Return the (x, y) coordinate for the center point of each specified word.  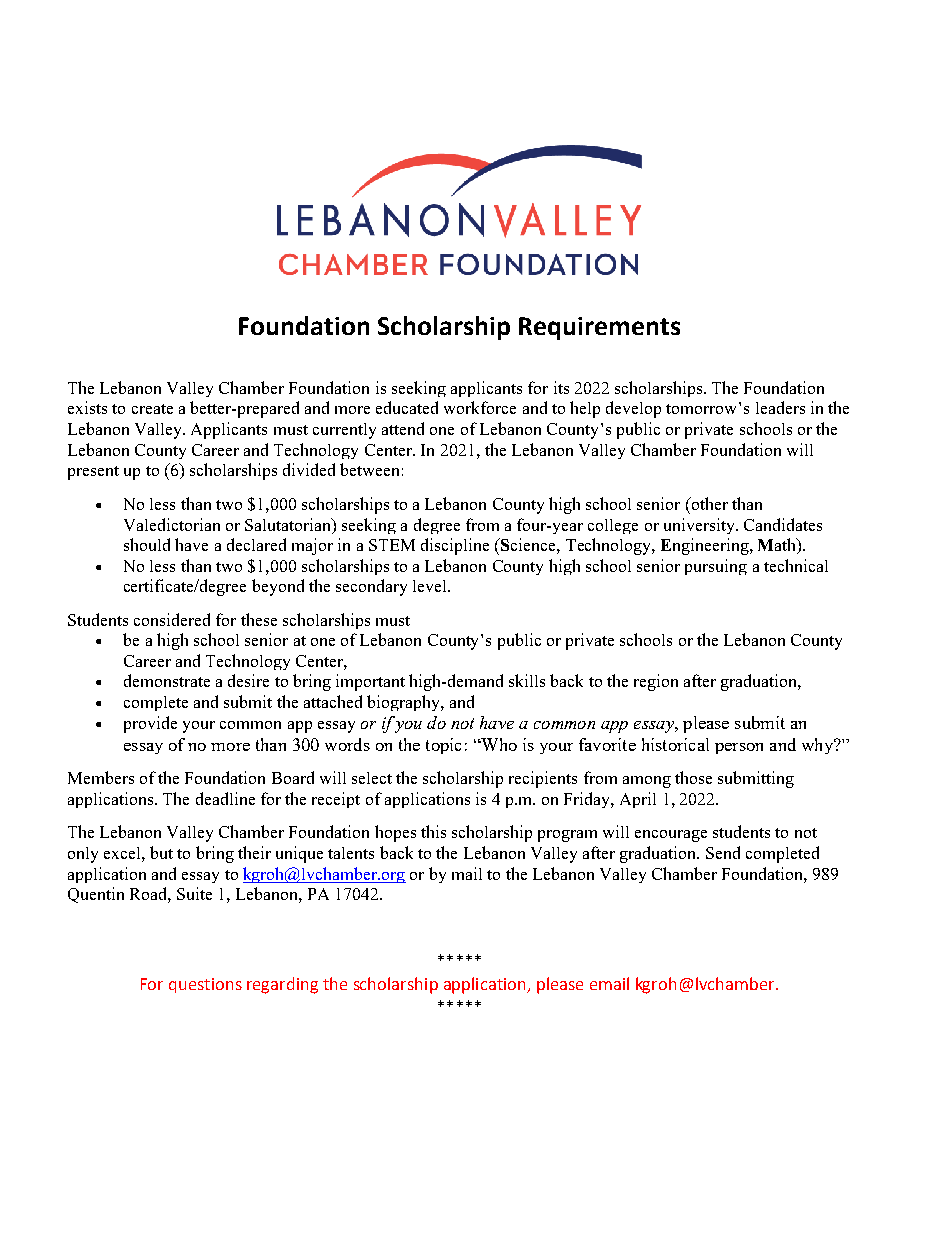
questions (205, 985)
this (433, 831)
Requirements (599, 328)
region (656, 682)
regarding (282, 985)
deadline (225, 798)
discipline (455, 546)
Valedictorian (172, 524)
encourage (671, 836)
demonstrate (167, 680)
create (152, 409)
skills (527, 680)
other (708, 503)
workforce (480, 407)
